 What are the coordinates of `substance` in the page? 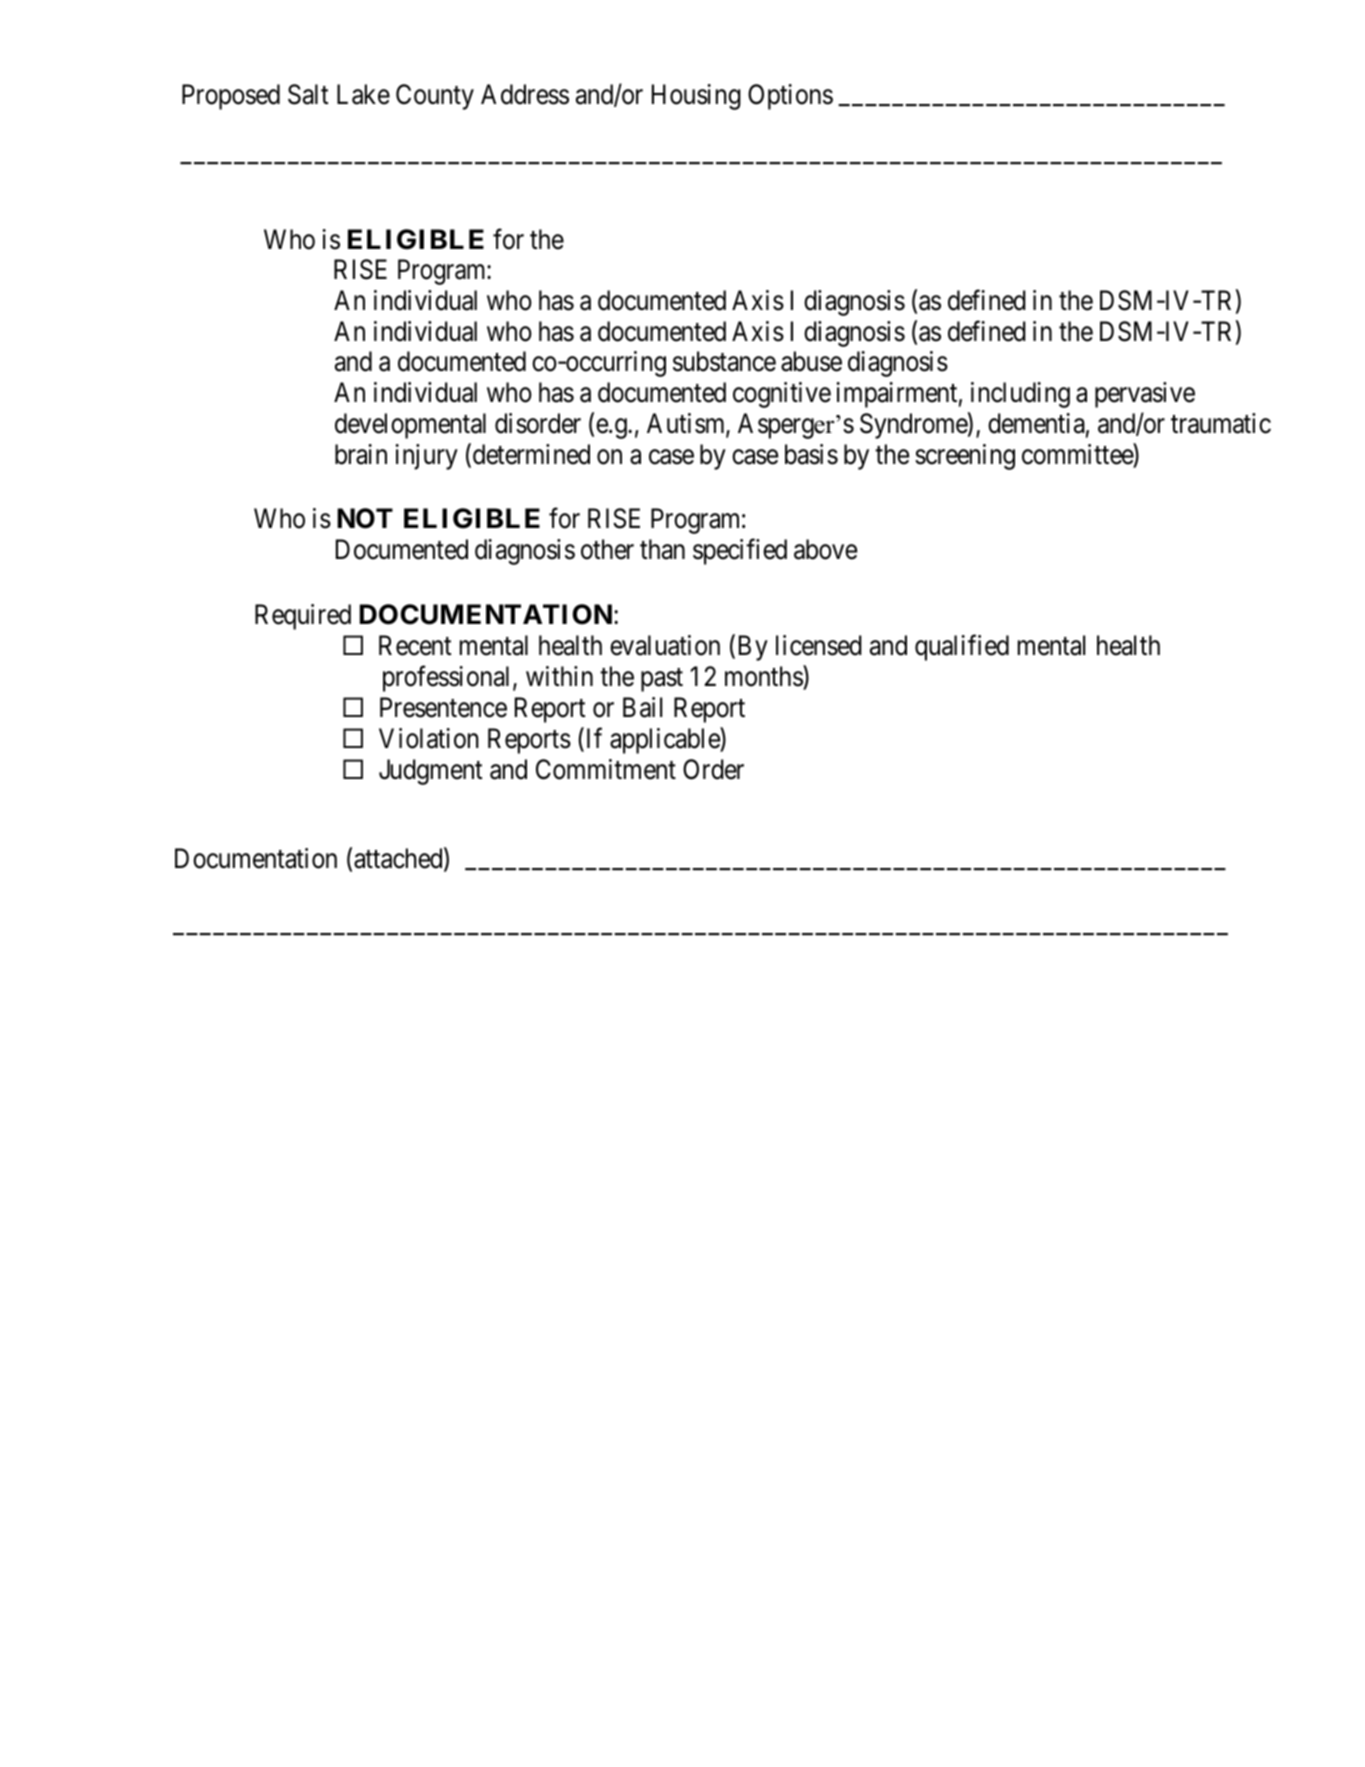 It's located at (724, 361).
